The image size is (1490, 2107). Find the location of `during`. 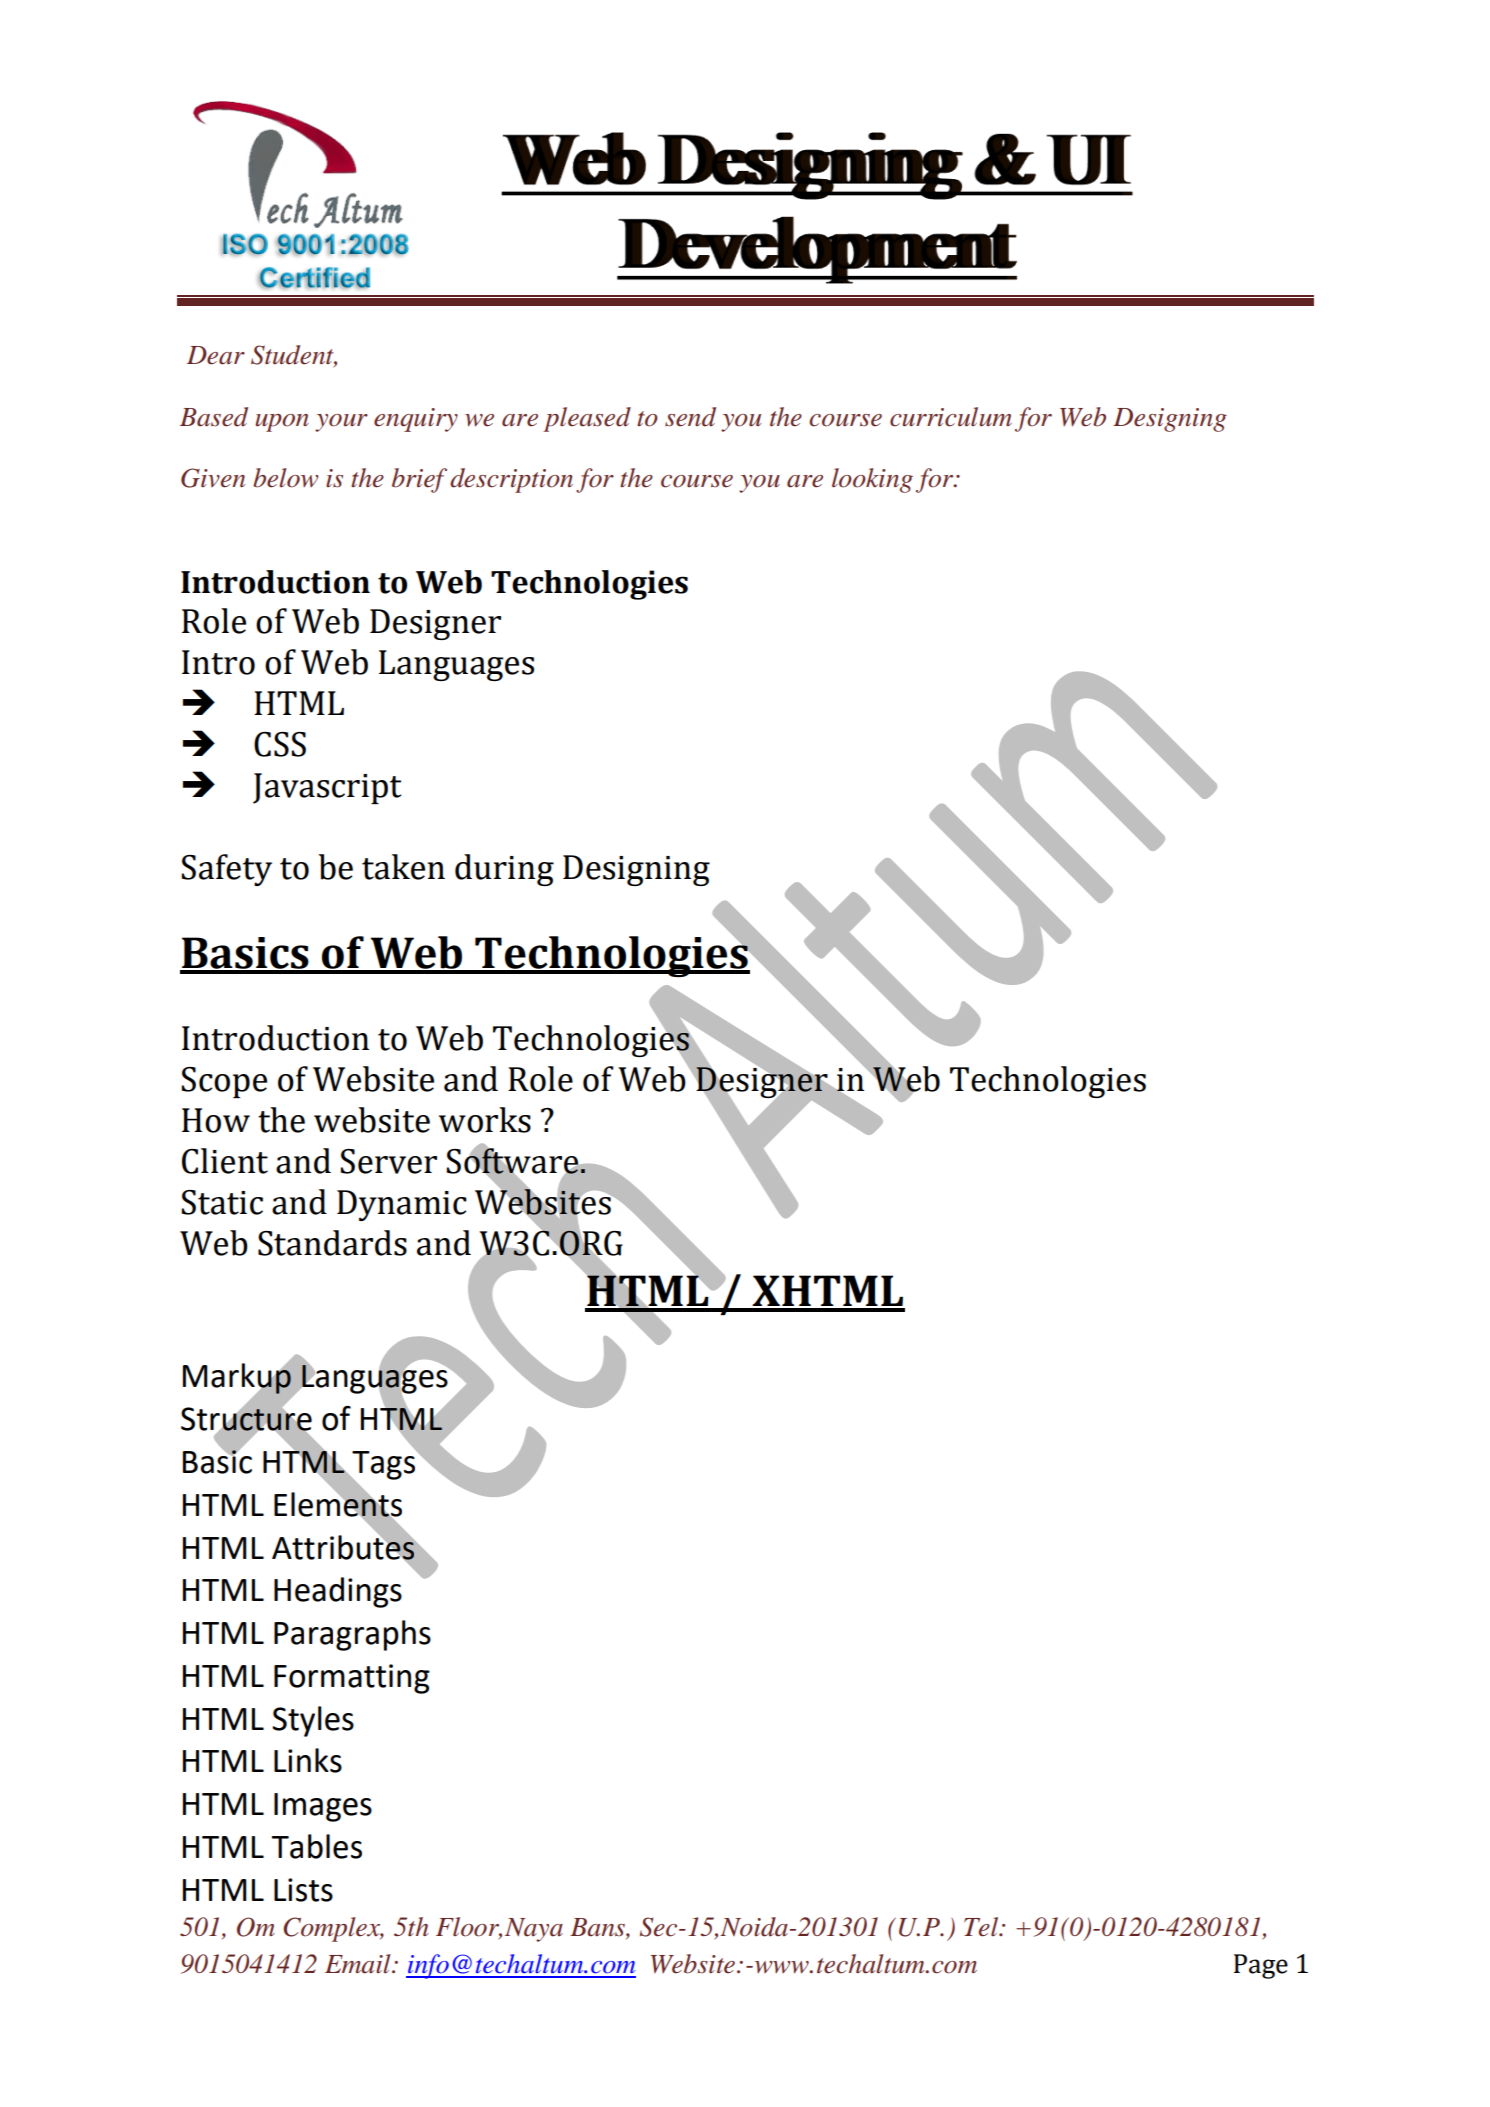

during is located at coordinates (504, 870).
